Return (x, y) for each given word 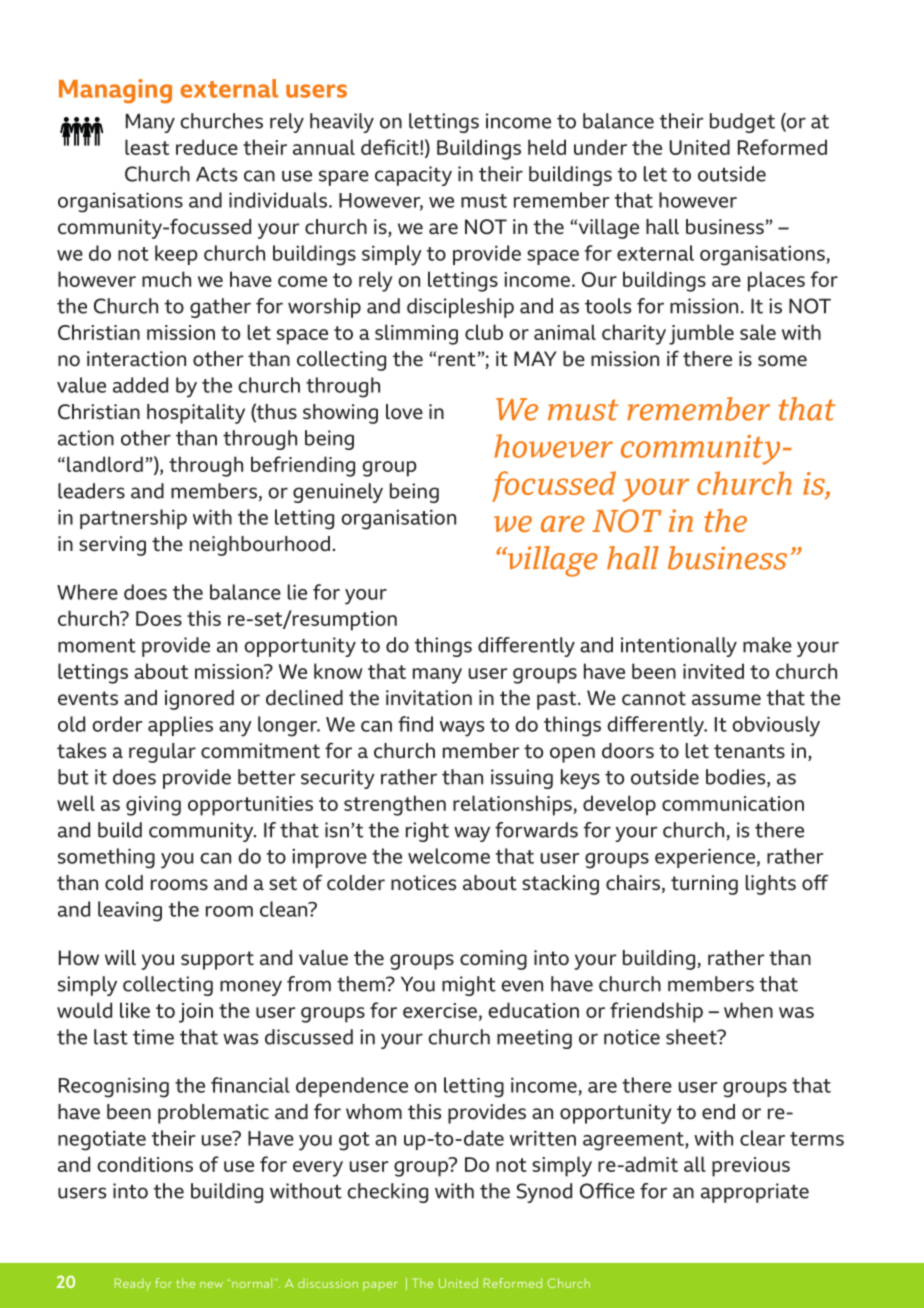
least (147, 147)
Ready (133, 1284)
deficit (391, 147)
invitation (429, 698)
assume (726, 700)
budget (742, 123)
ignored (199, 700)
